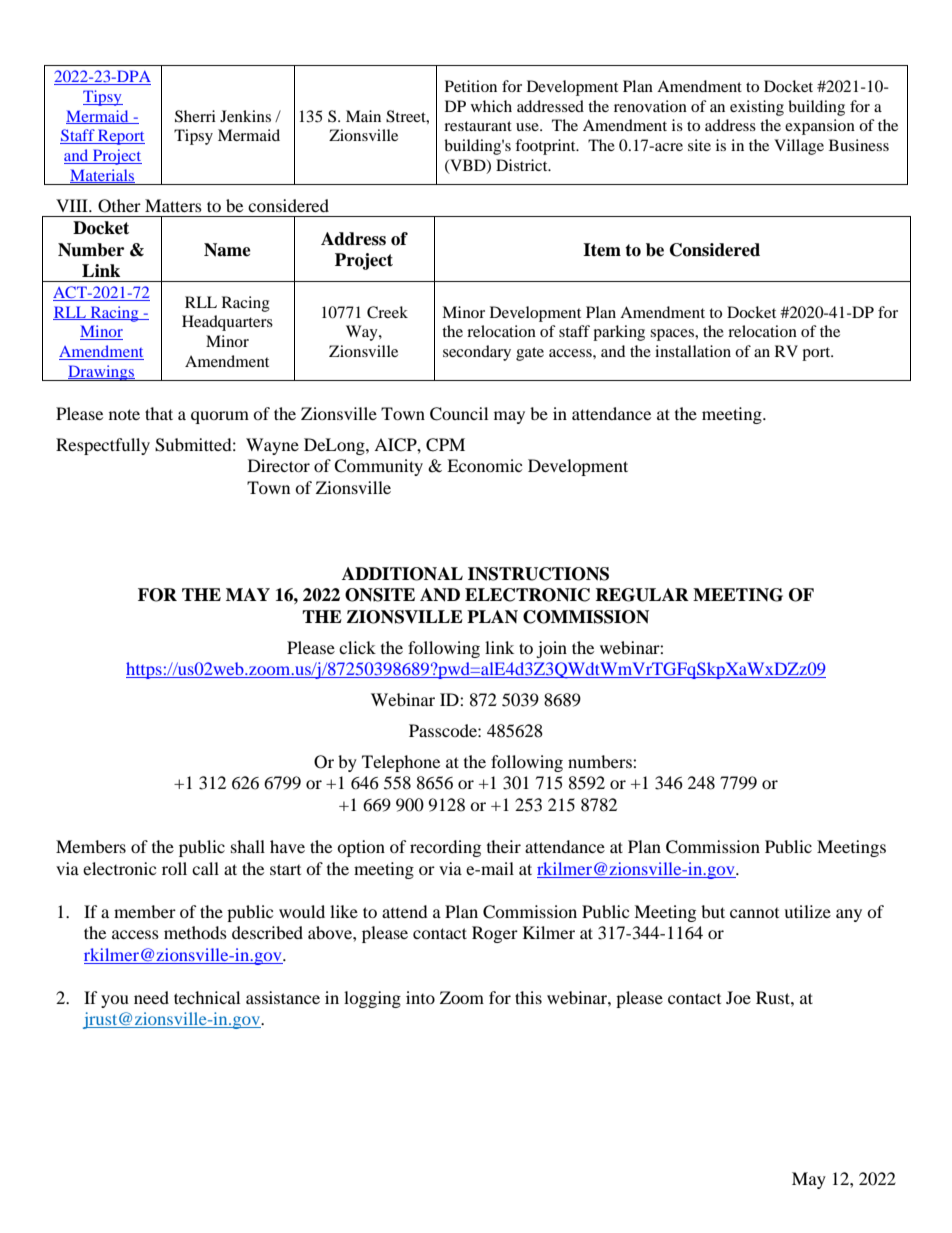 The width and height of the page is (952, 1233). What do you see at coordinates (459, 414) in the page?
I see `Council` at bounding box center [459, 414].
